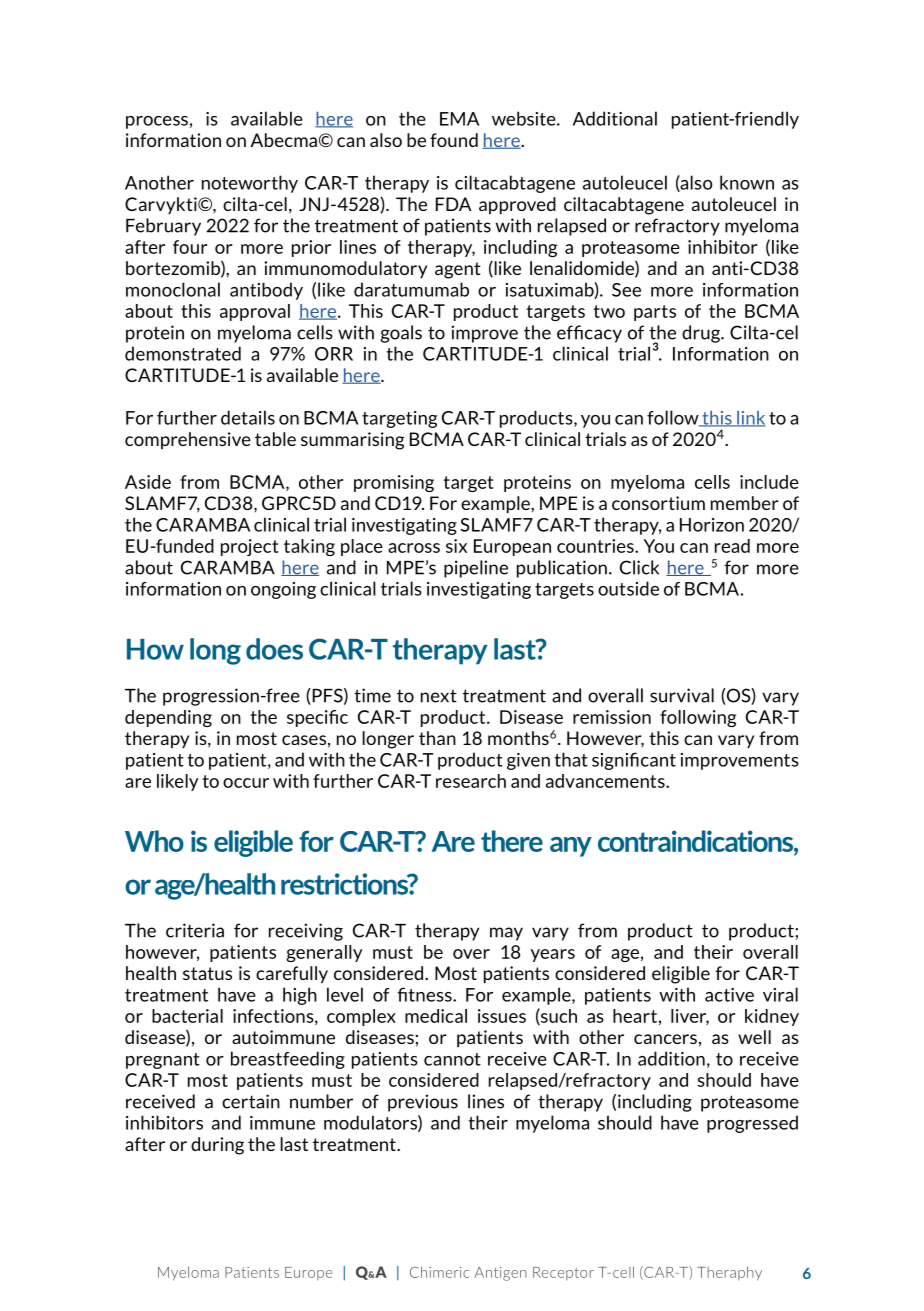 The width and height of the page is (924, 1311). Describe the element at coordinates (682, 695) in the page. I see `survival` at that location.
